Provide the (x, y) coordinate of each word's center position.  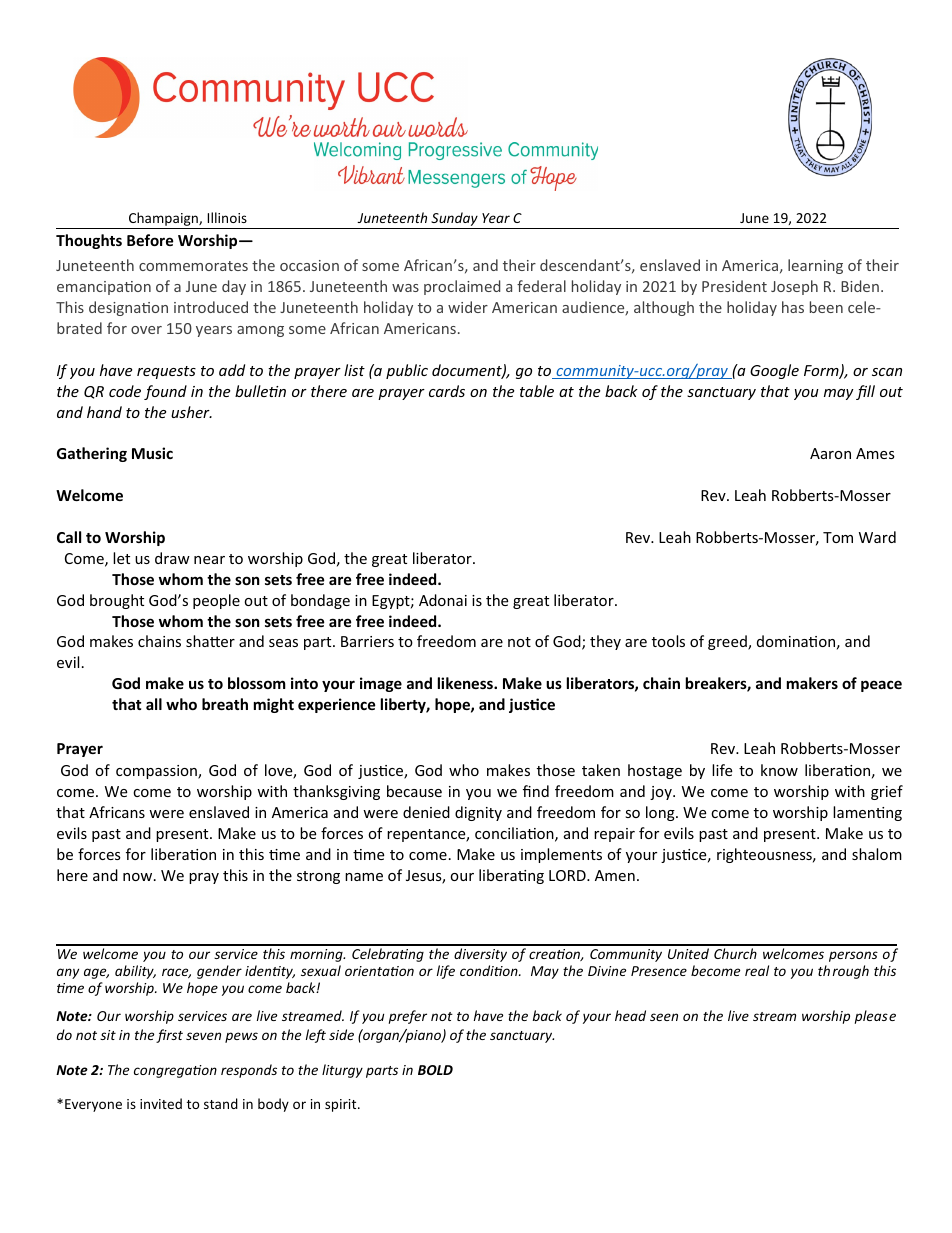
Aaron (830, 453)
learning (815, 266)
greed (728, 642)
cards (447, 391)
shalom (877, 854)
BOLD (435, 1070)
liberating (511, 876)
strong (318, 877)
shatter (210, 641)
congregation (175, 1071)
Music (152, 453)
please (875, 1017)
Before (150, 240)
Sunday (454, 220)
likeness (466, 683)
